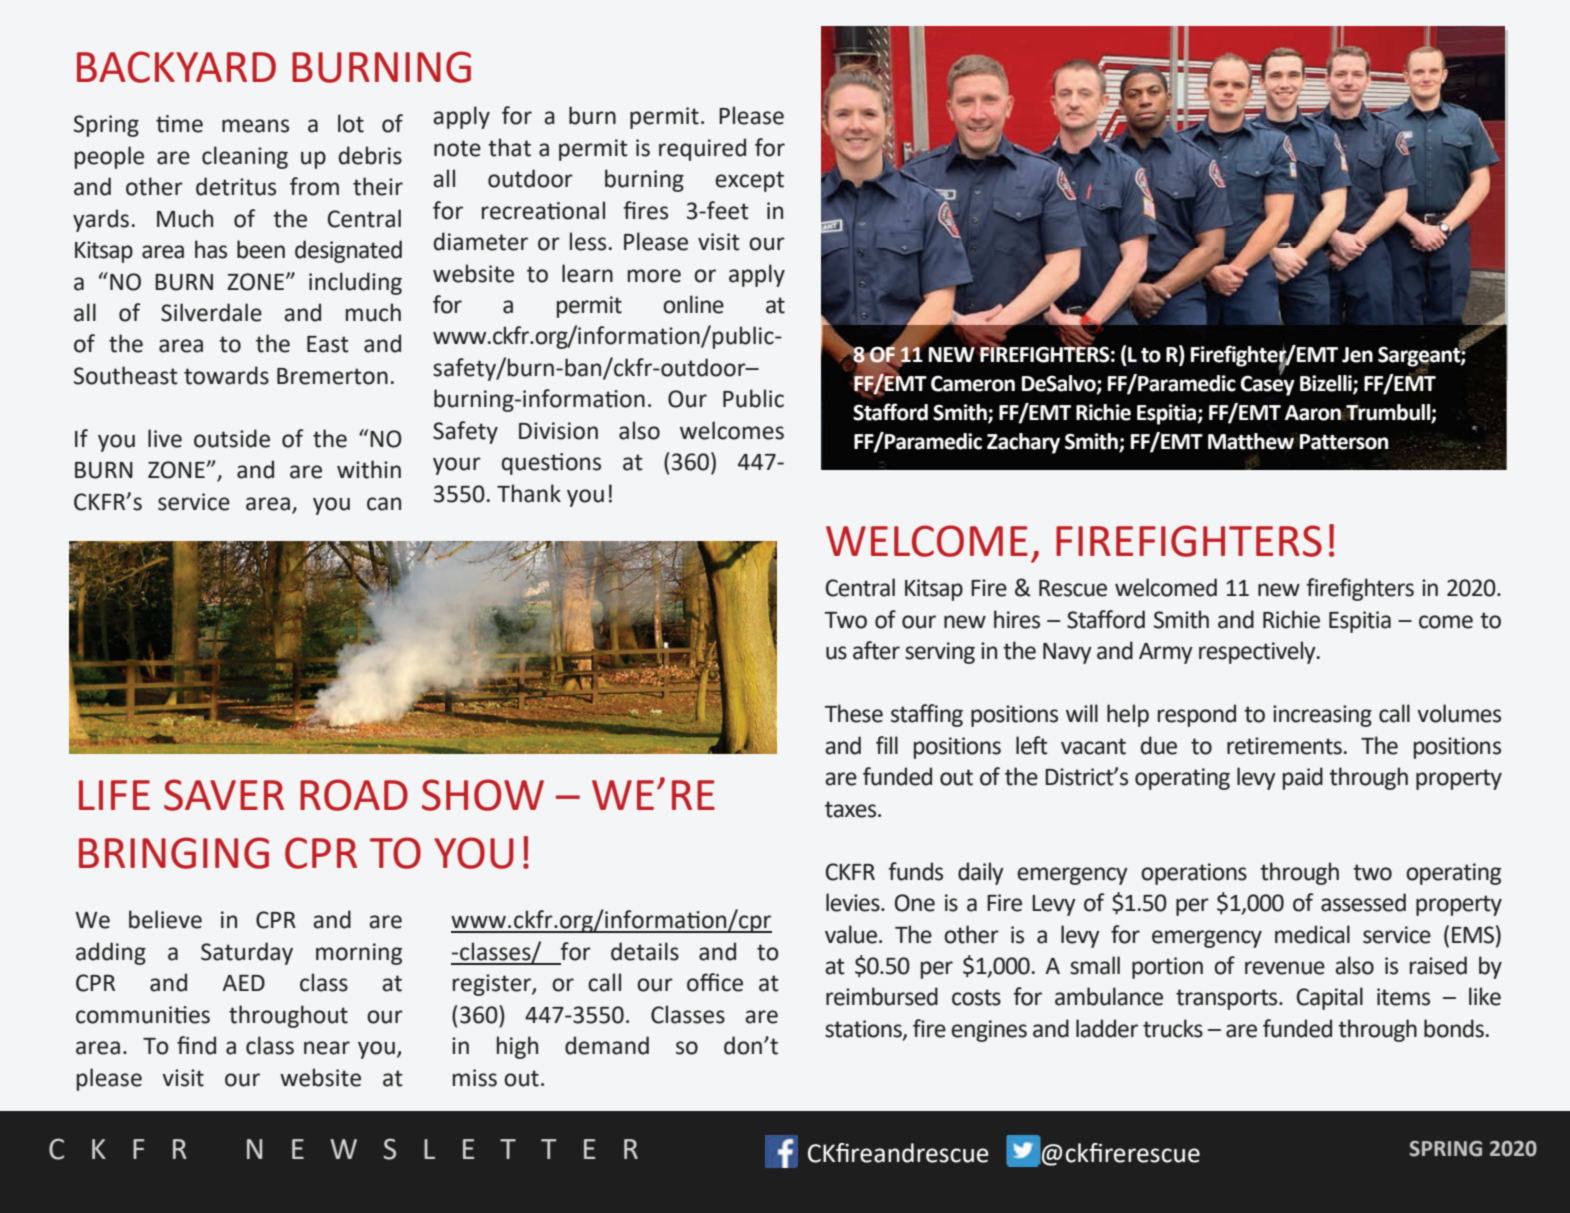 The width and height of the screenshot is (1570, 1213). Describe the element at coordinates (1258, 652) in the screenshot. I see `respectively` at that location.
